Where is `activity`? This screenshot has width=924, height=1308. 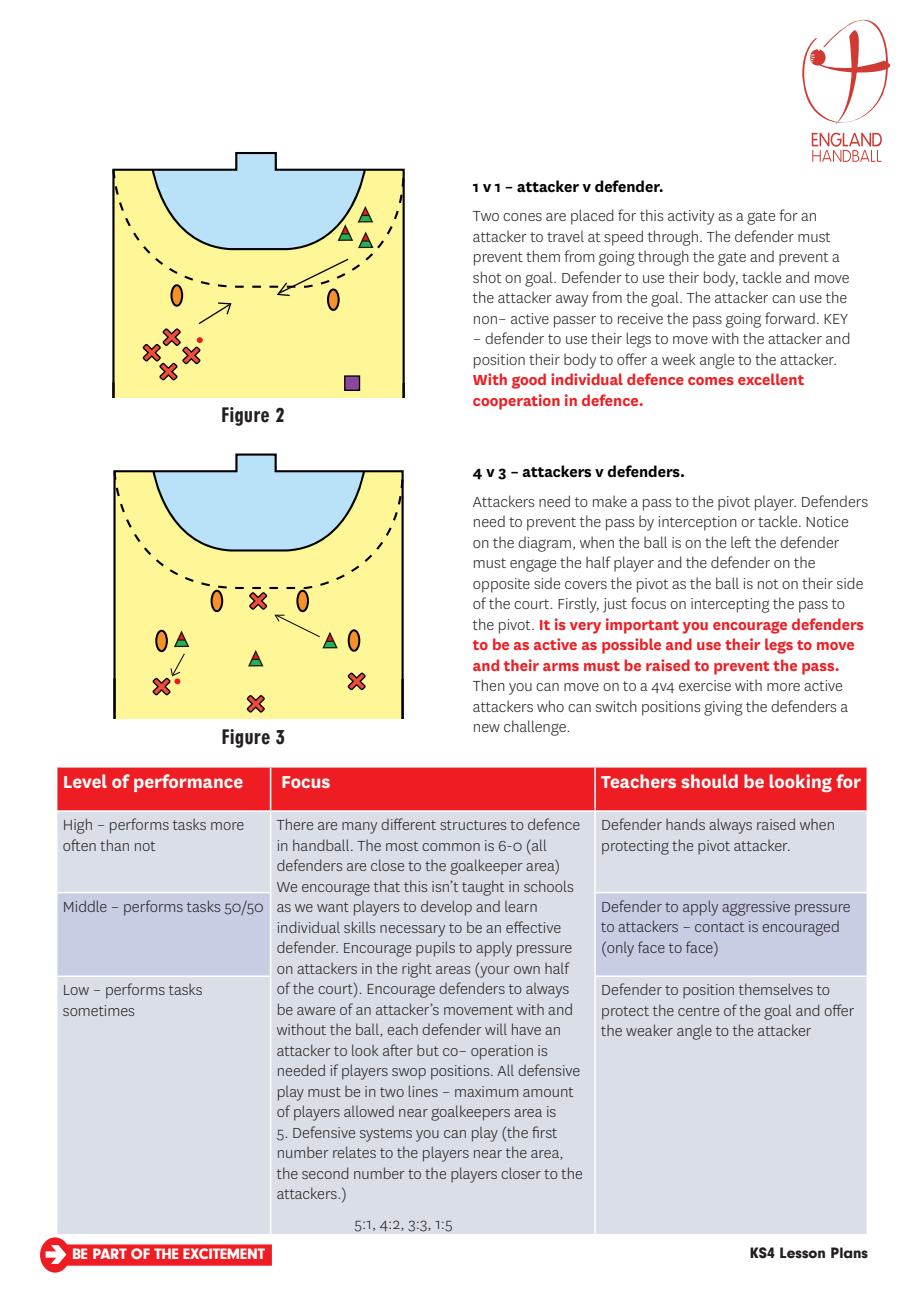 activity is located at coordinates (691, 217).
